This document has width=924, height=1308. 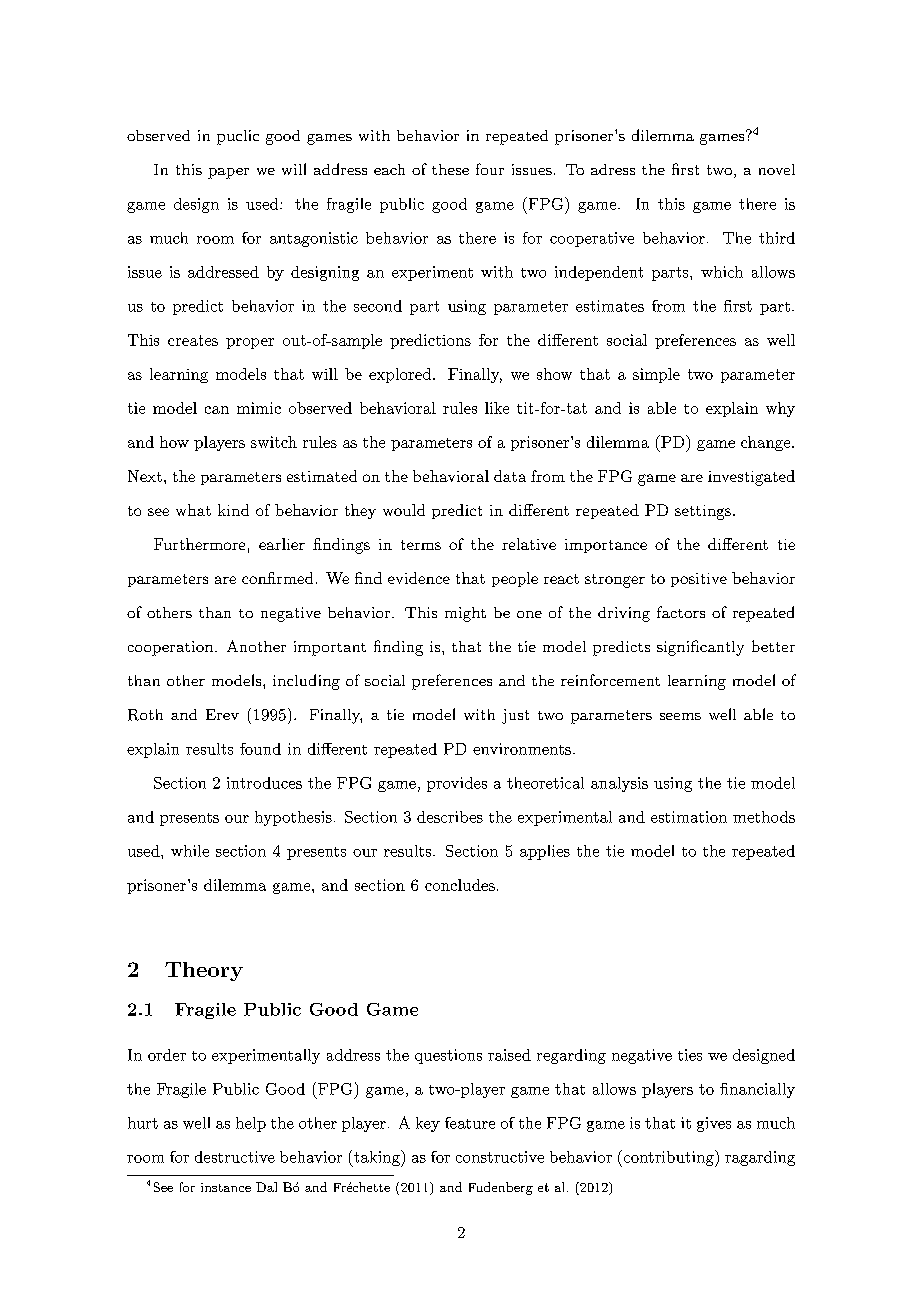 I want to click on these, so click(x=450, y=169).
